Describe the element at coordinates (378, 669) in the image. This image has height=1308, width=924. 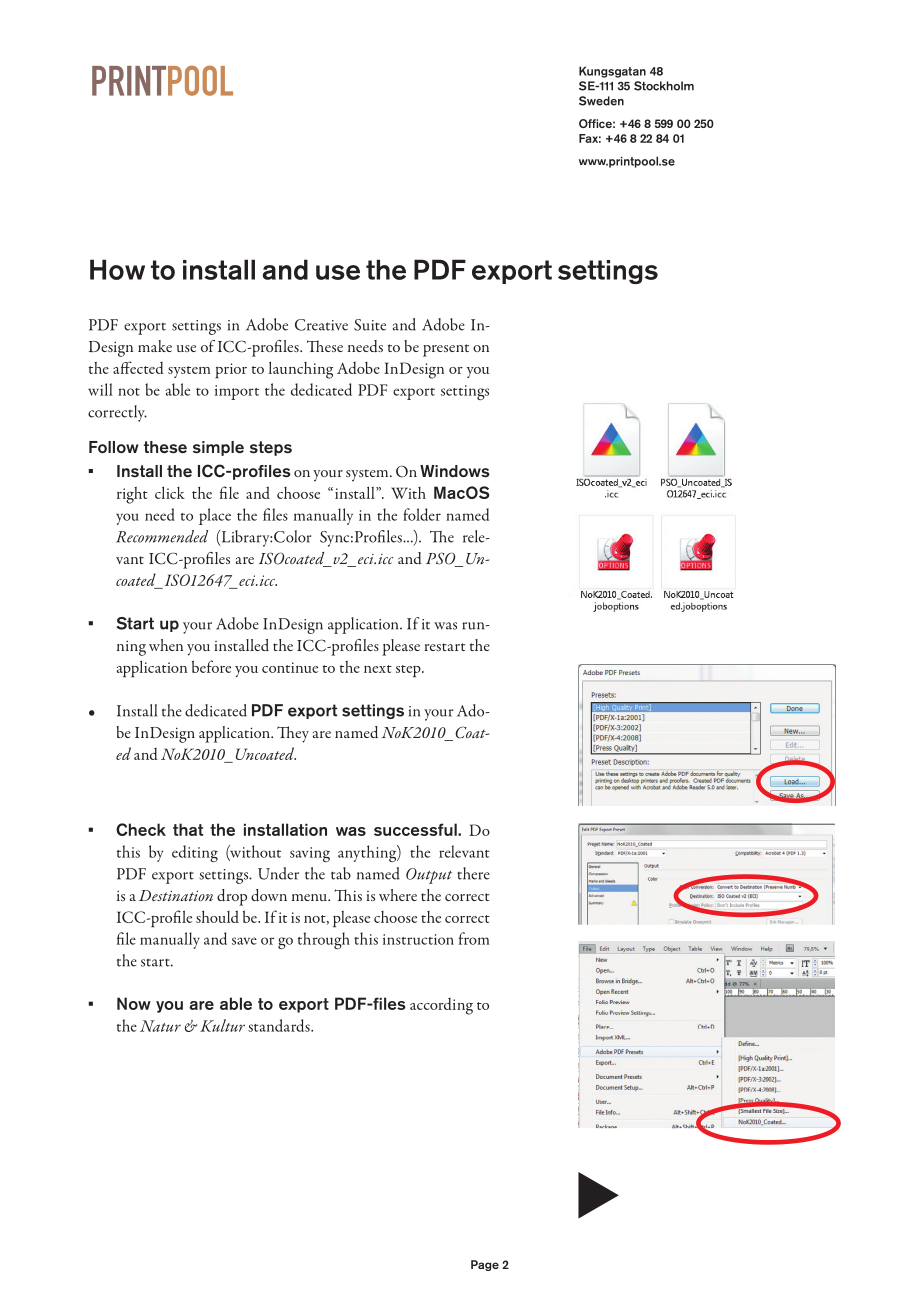
I see `next` at that location.
